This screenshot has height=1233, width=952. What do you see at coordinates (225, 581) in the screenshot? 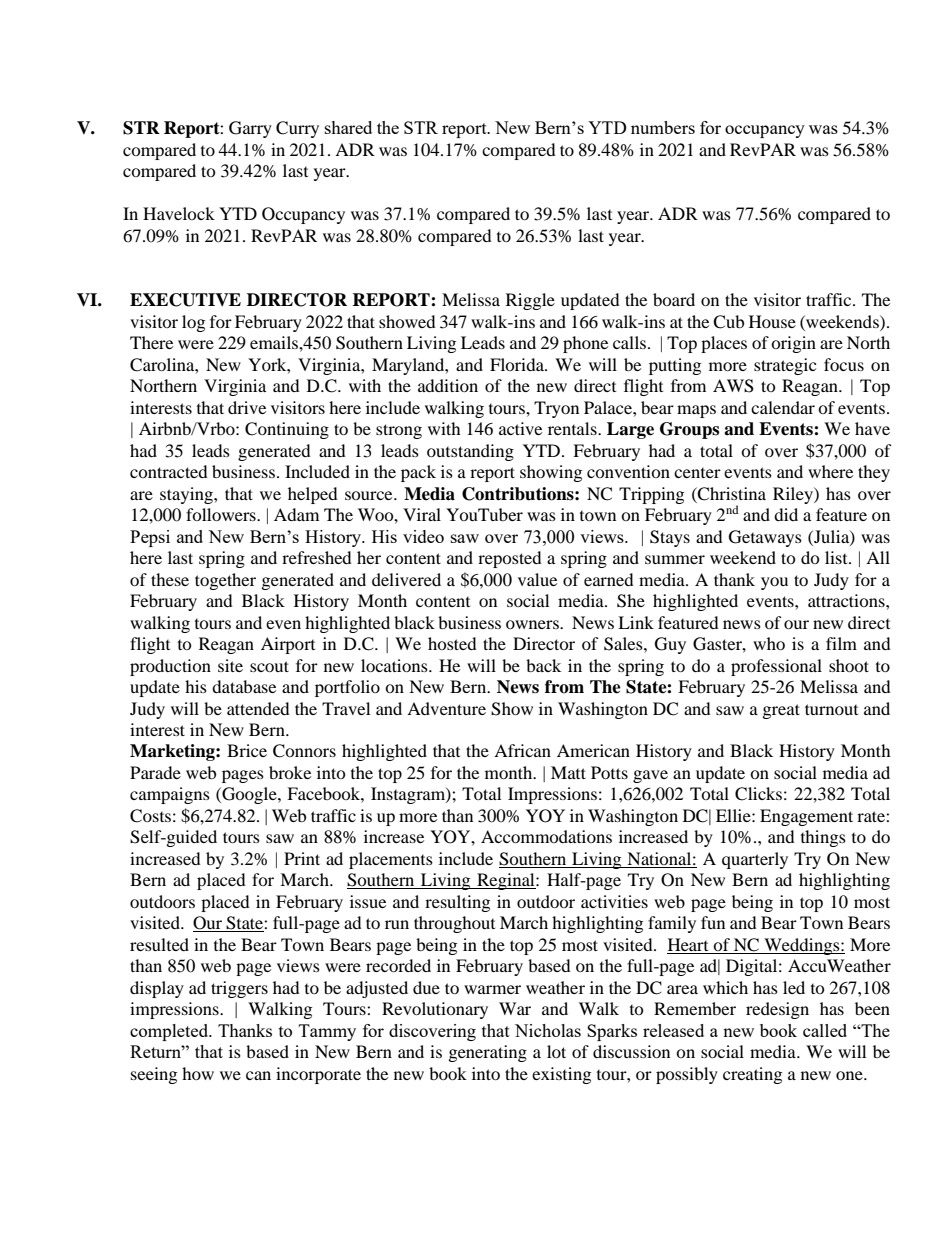
I see `together` at bounding box center [225, 581].
